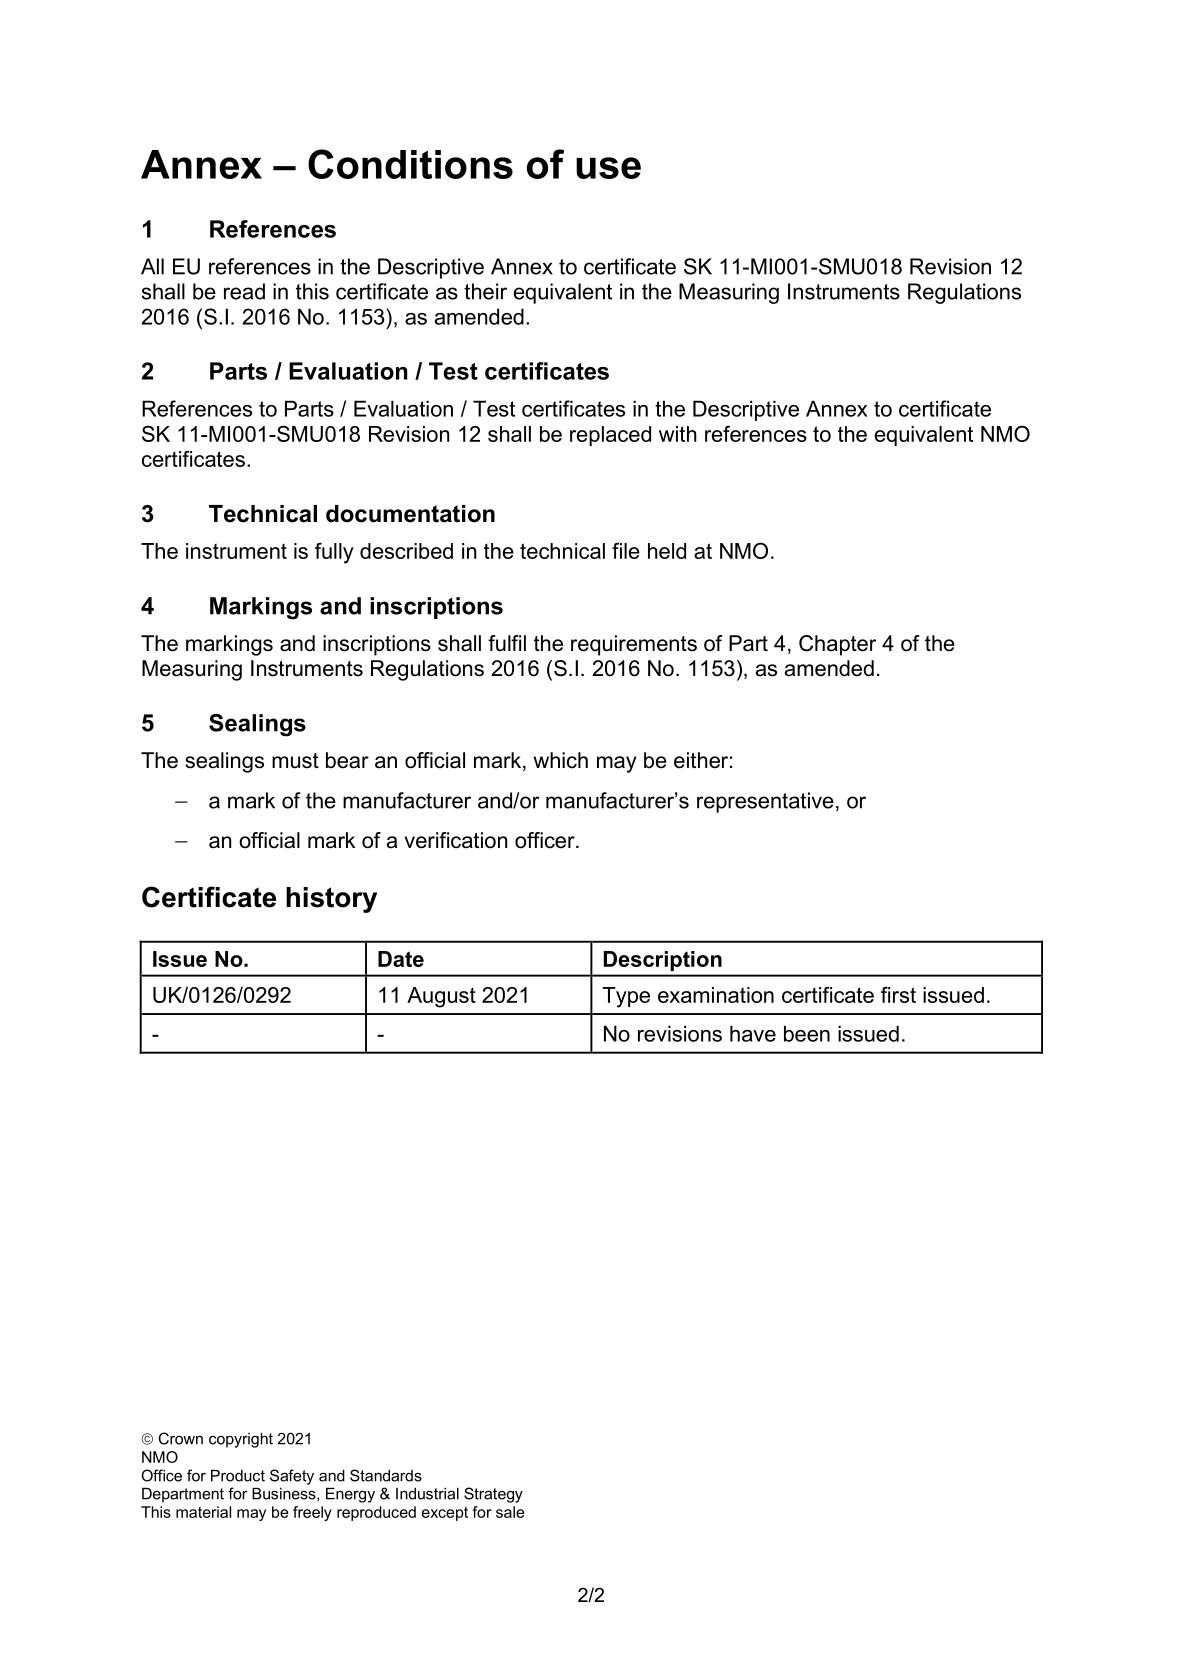  Describe the element at coordinates (678, 434) in the page. I see `with` at that location.
